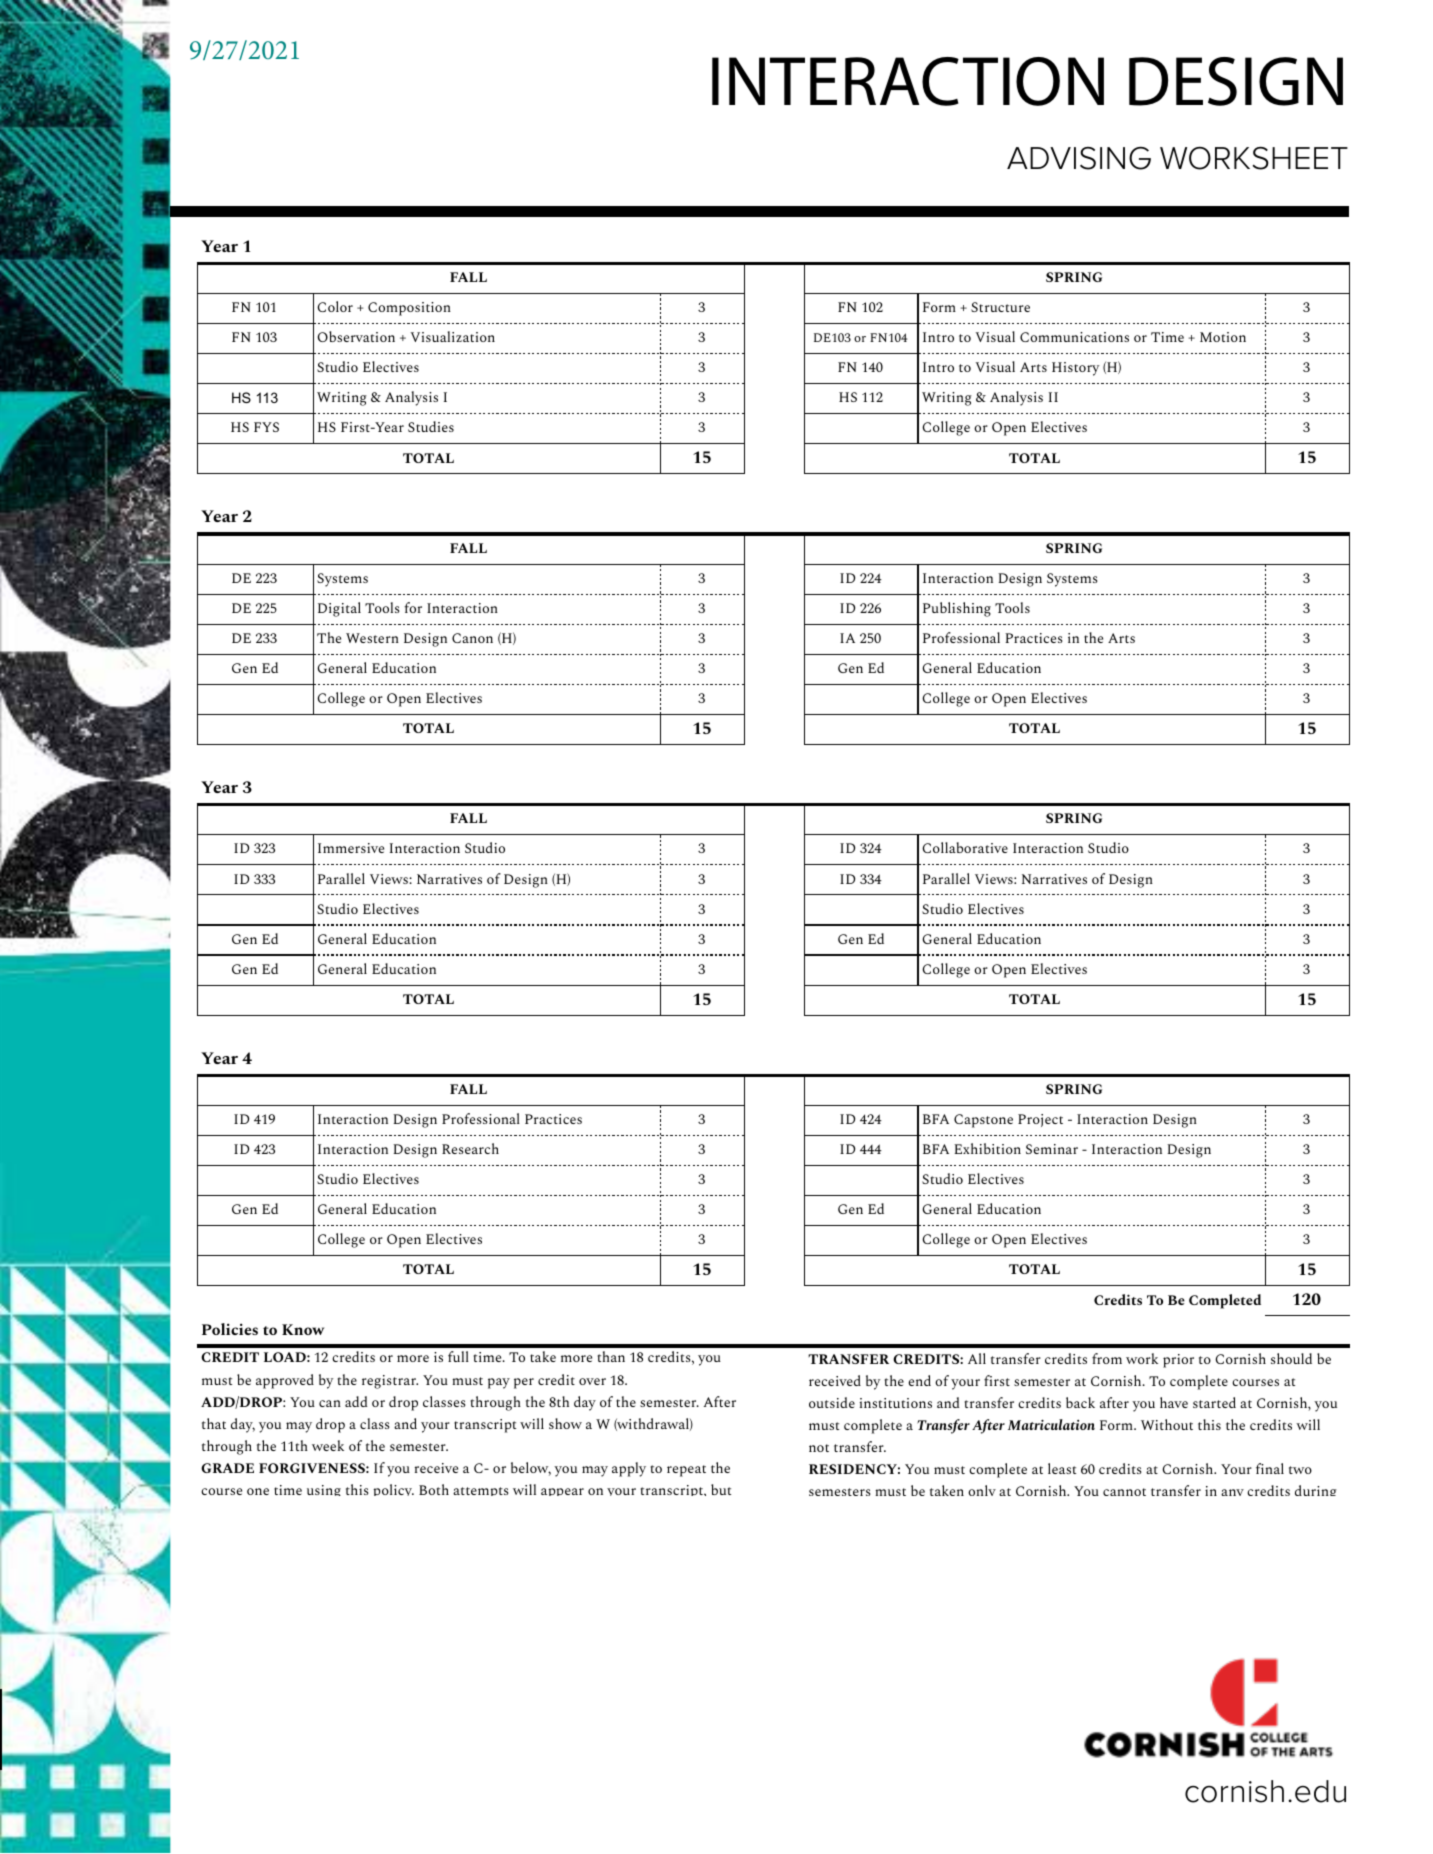  What do you see at coordinates (328, 1445) in the image?
I see `week` at bounding box center [328, 1445].
